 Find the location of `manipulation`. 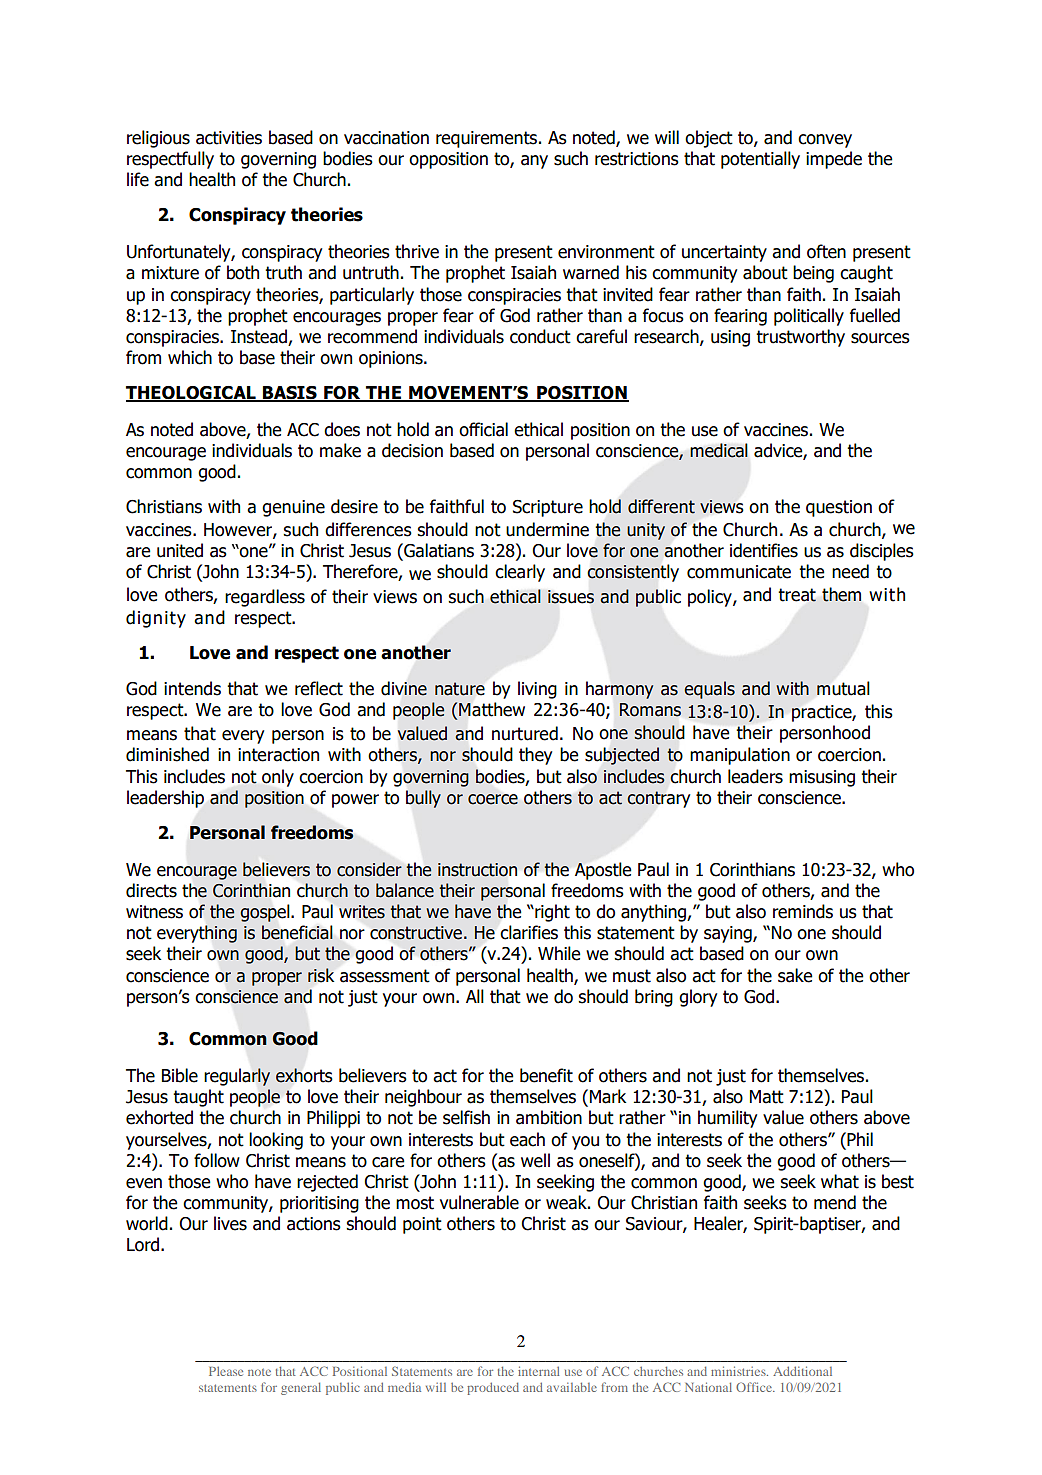

manipulation is located at coordinates (740, 756).
